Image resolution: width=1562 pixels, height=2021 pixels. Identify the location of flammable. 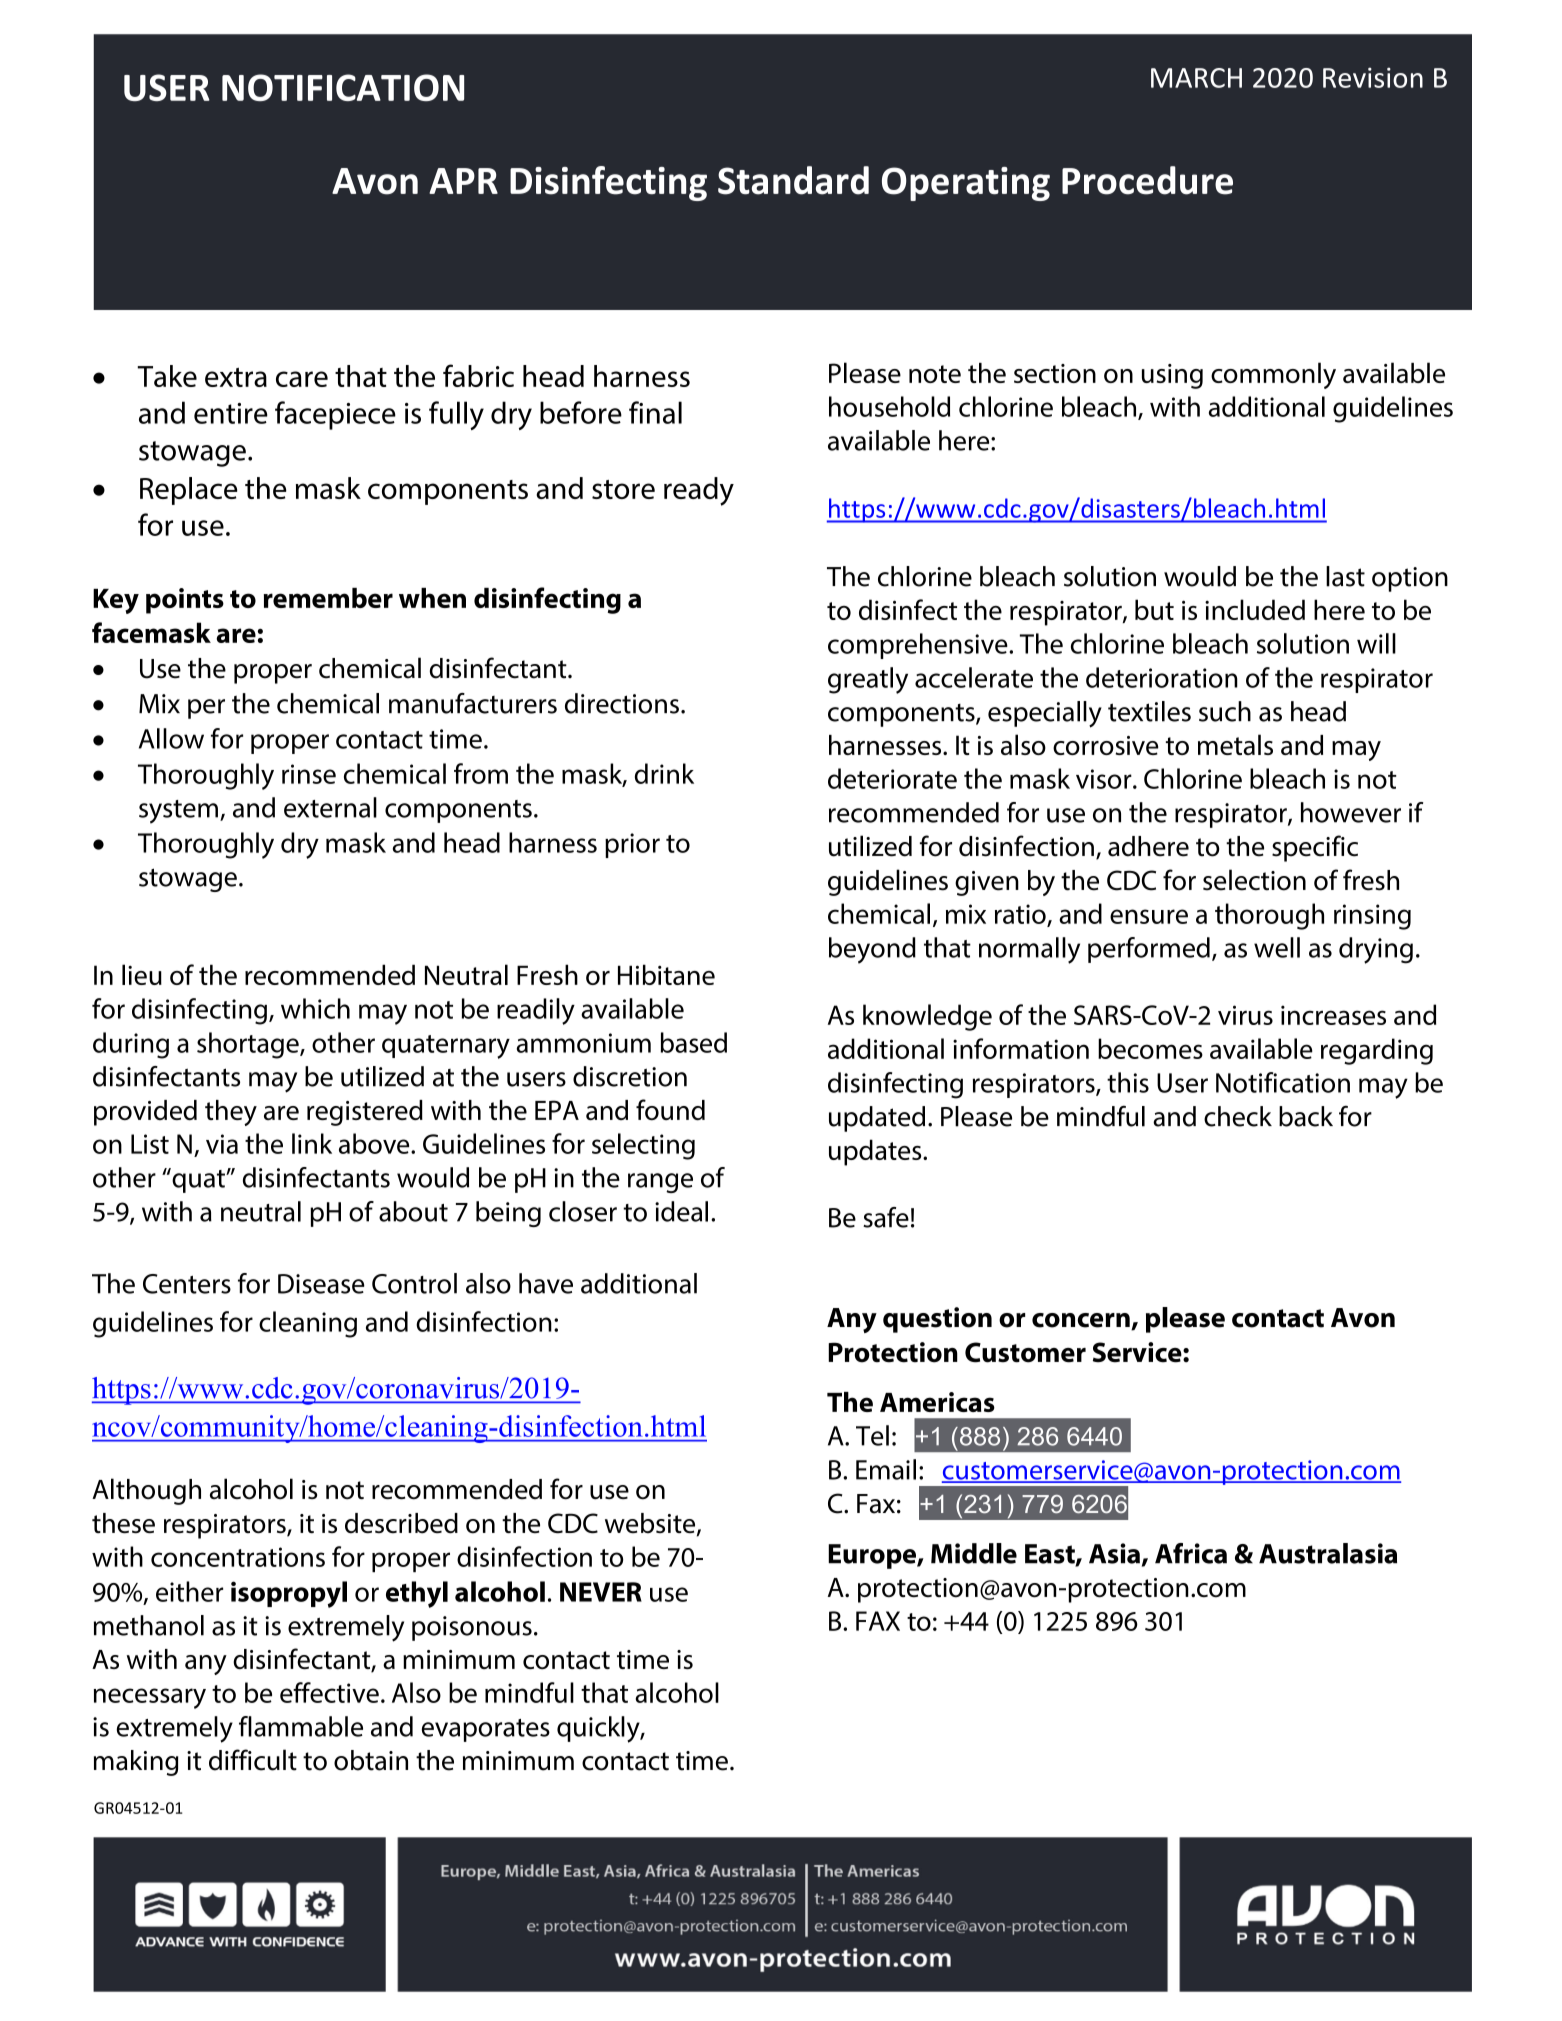
(301, 1726).
